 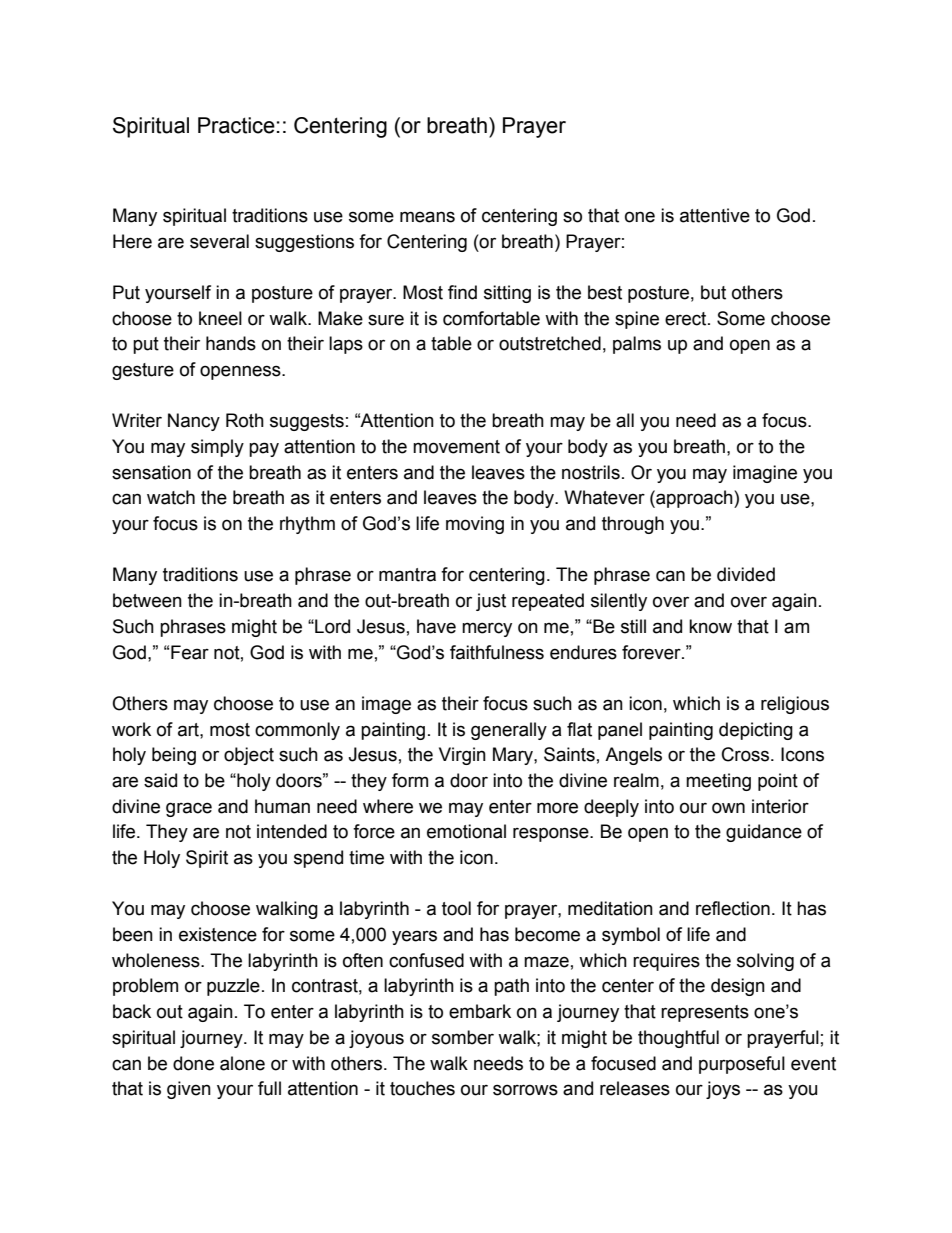 I want to click on just, so click(x=491, y=602).
